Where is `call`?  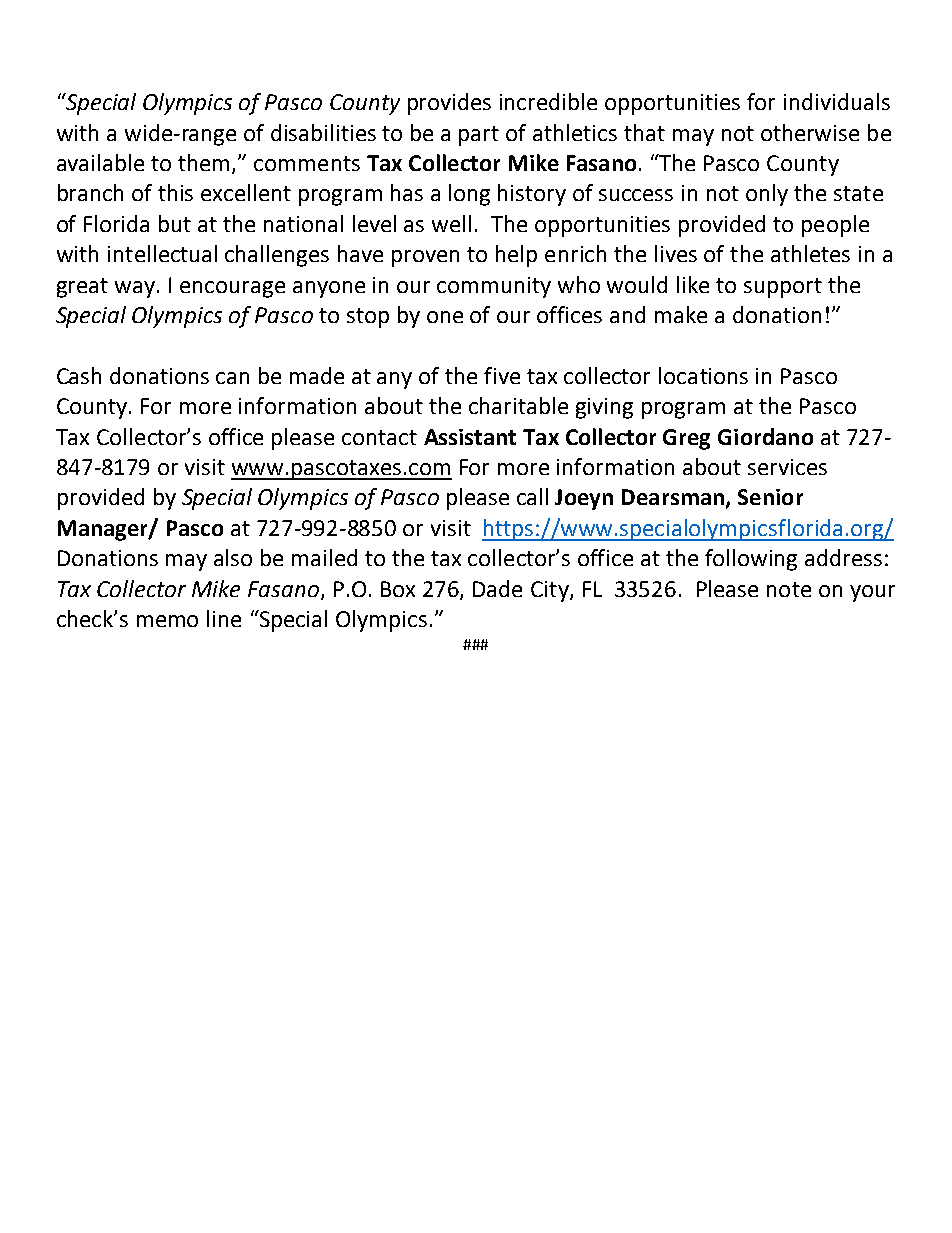
call is located at coordinates (532, 496).
